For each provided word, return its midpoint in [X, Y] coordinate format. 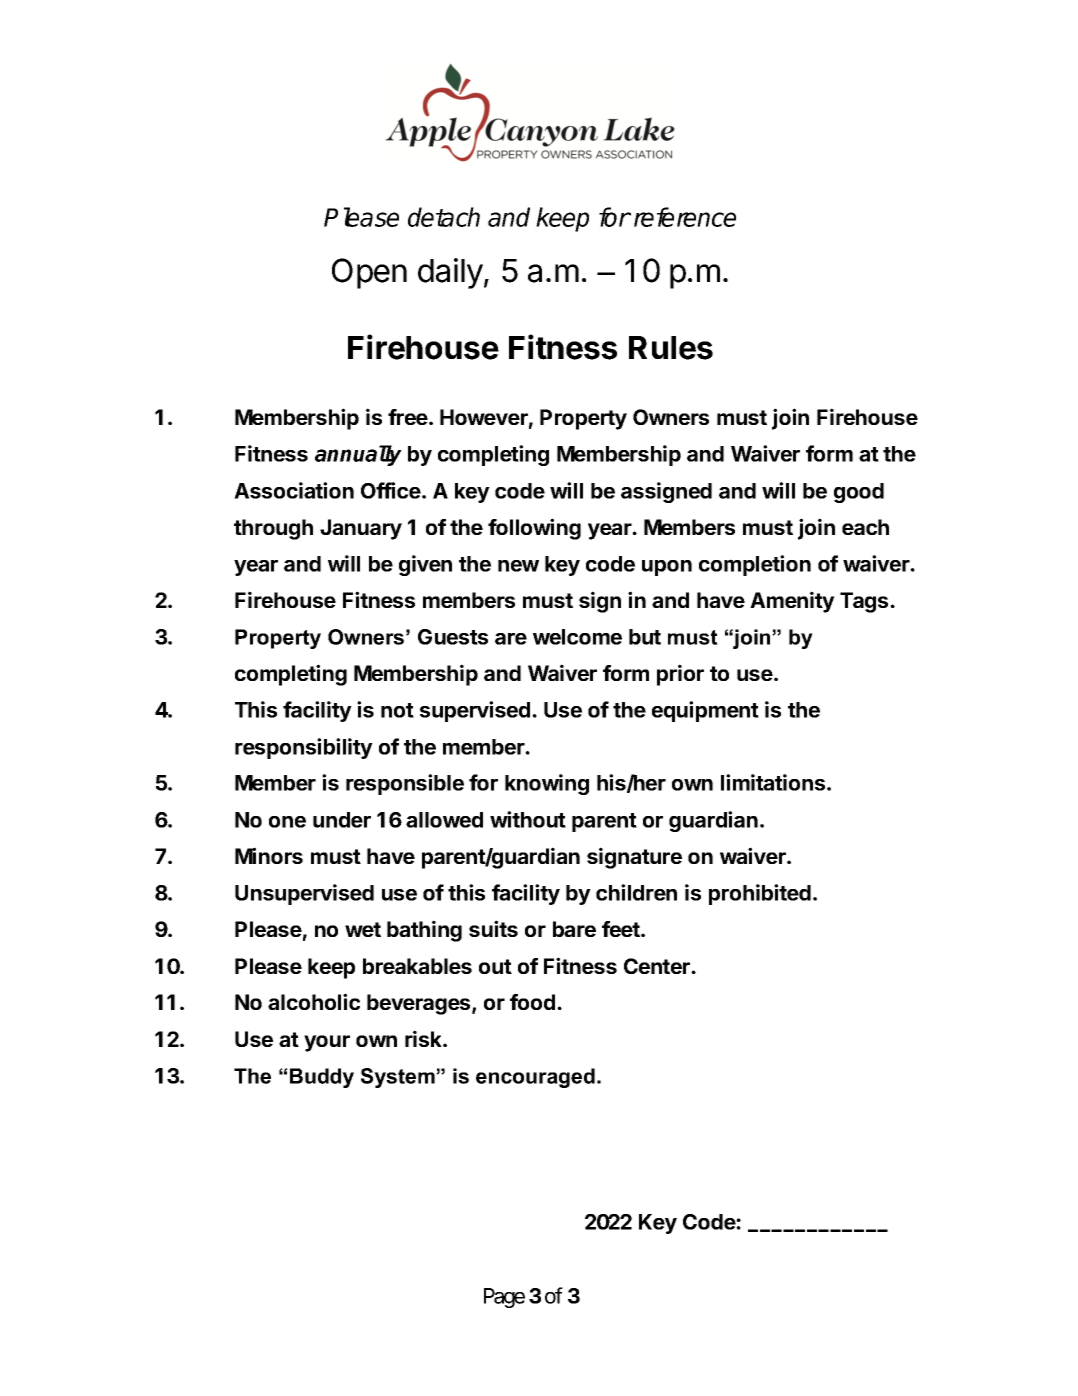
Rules [671, 348]
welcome [577, 637]
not [397, 710]
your [327, 1043]
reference [685, 217]
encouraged [535, 1078]
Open [369, 273]
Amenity [792, 602]
